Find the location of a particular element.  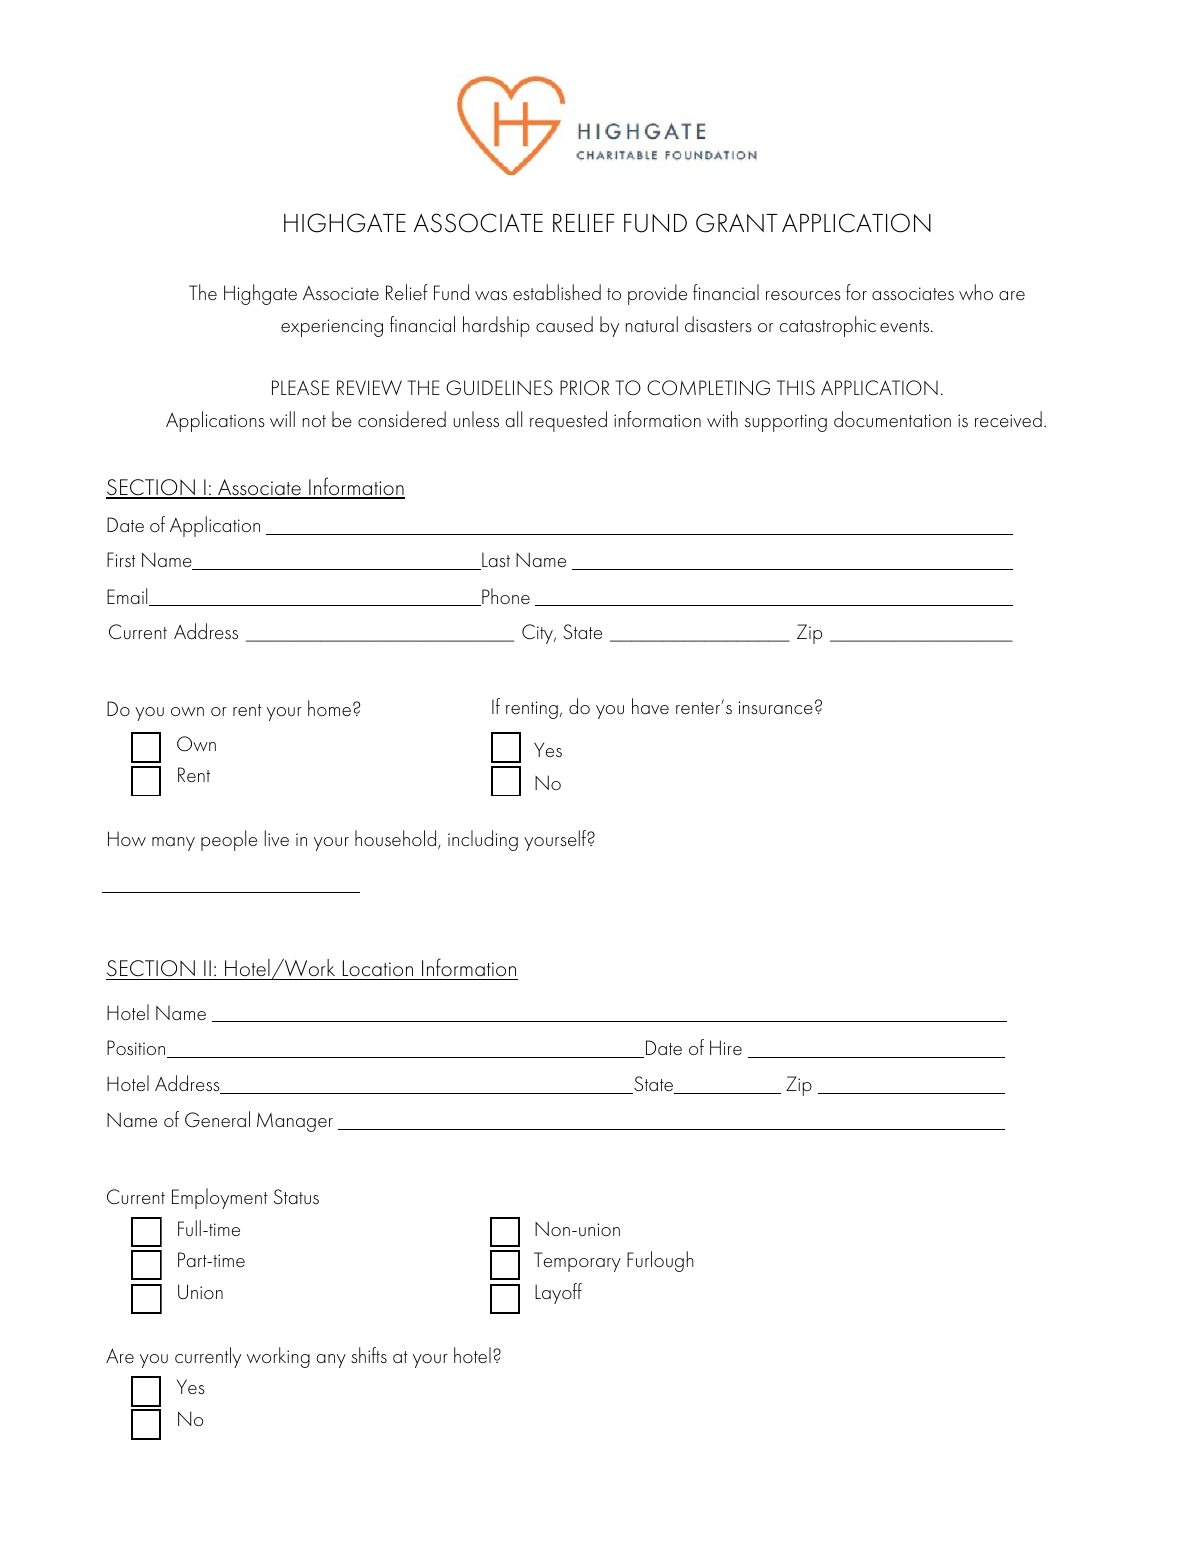

who is located at coordinates (976, 292).
